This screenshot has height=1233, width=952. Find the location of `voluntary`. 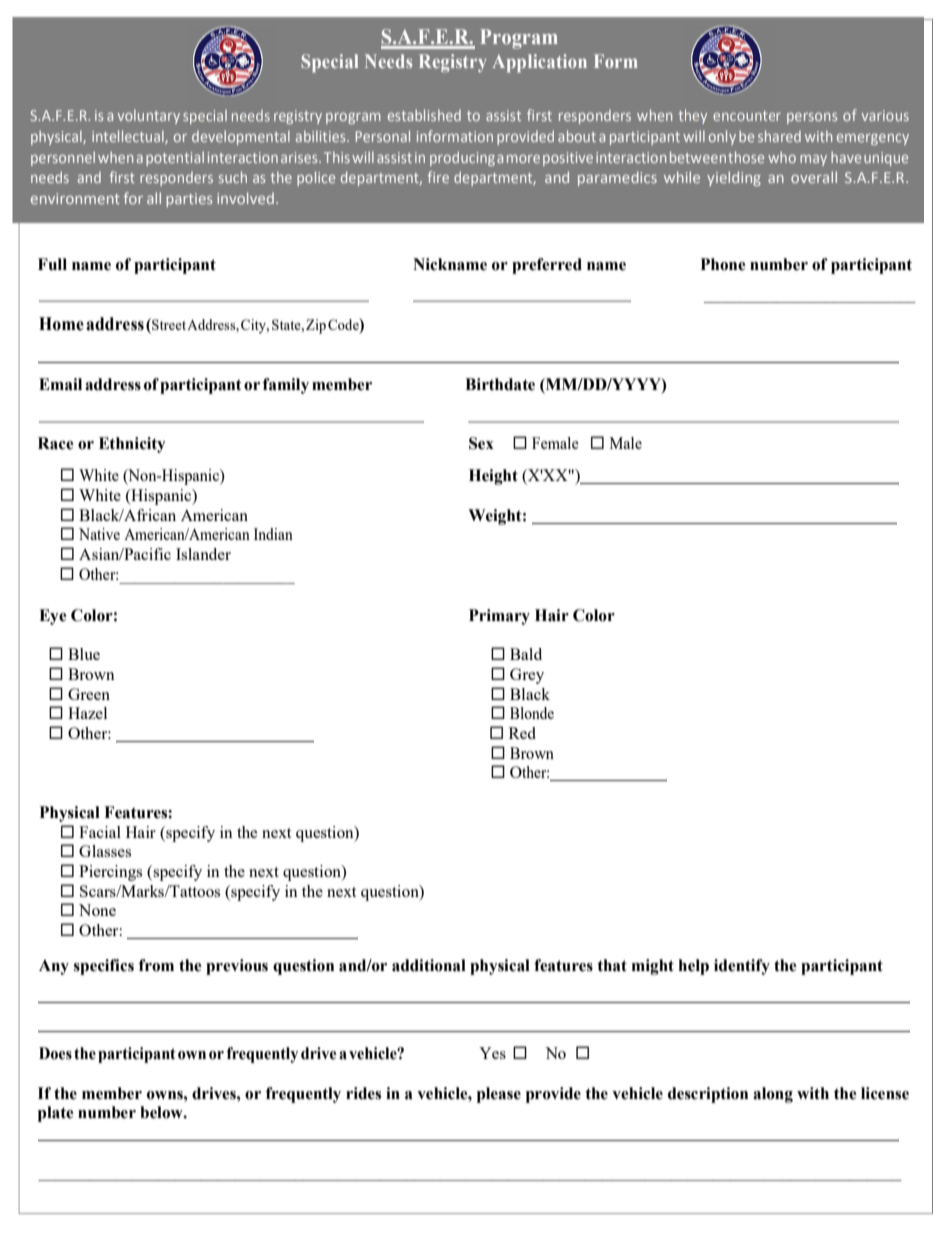

voluntary is located at coordinates (149, 116).
